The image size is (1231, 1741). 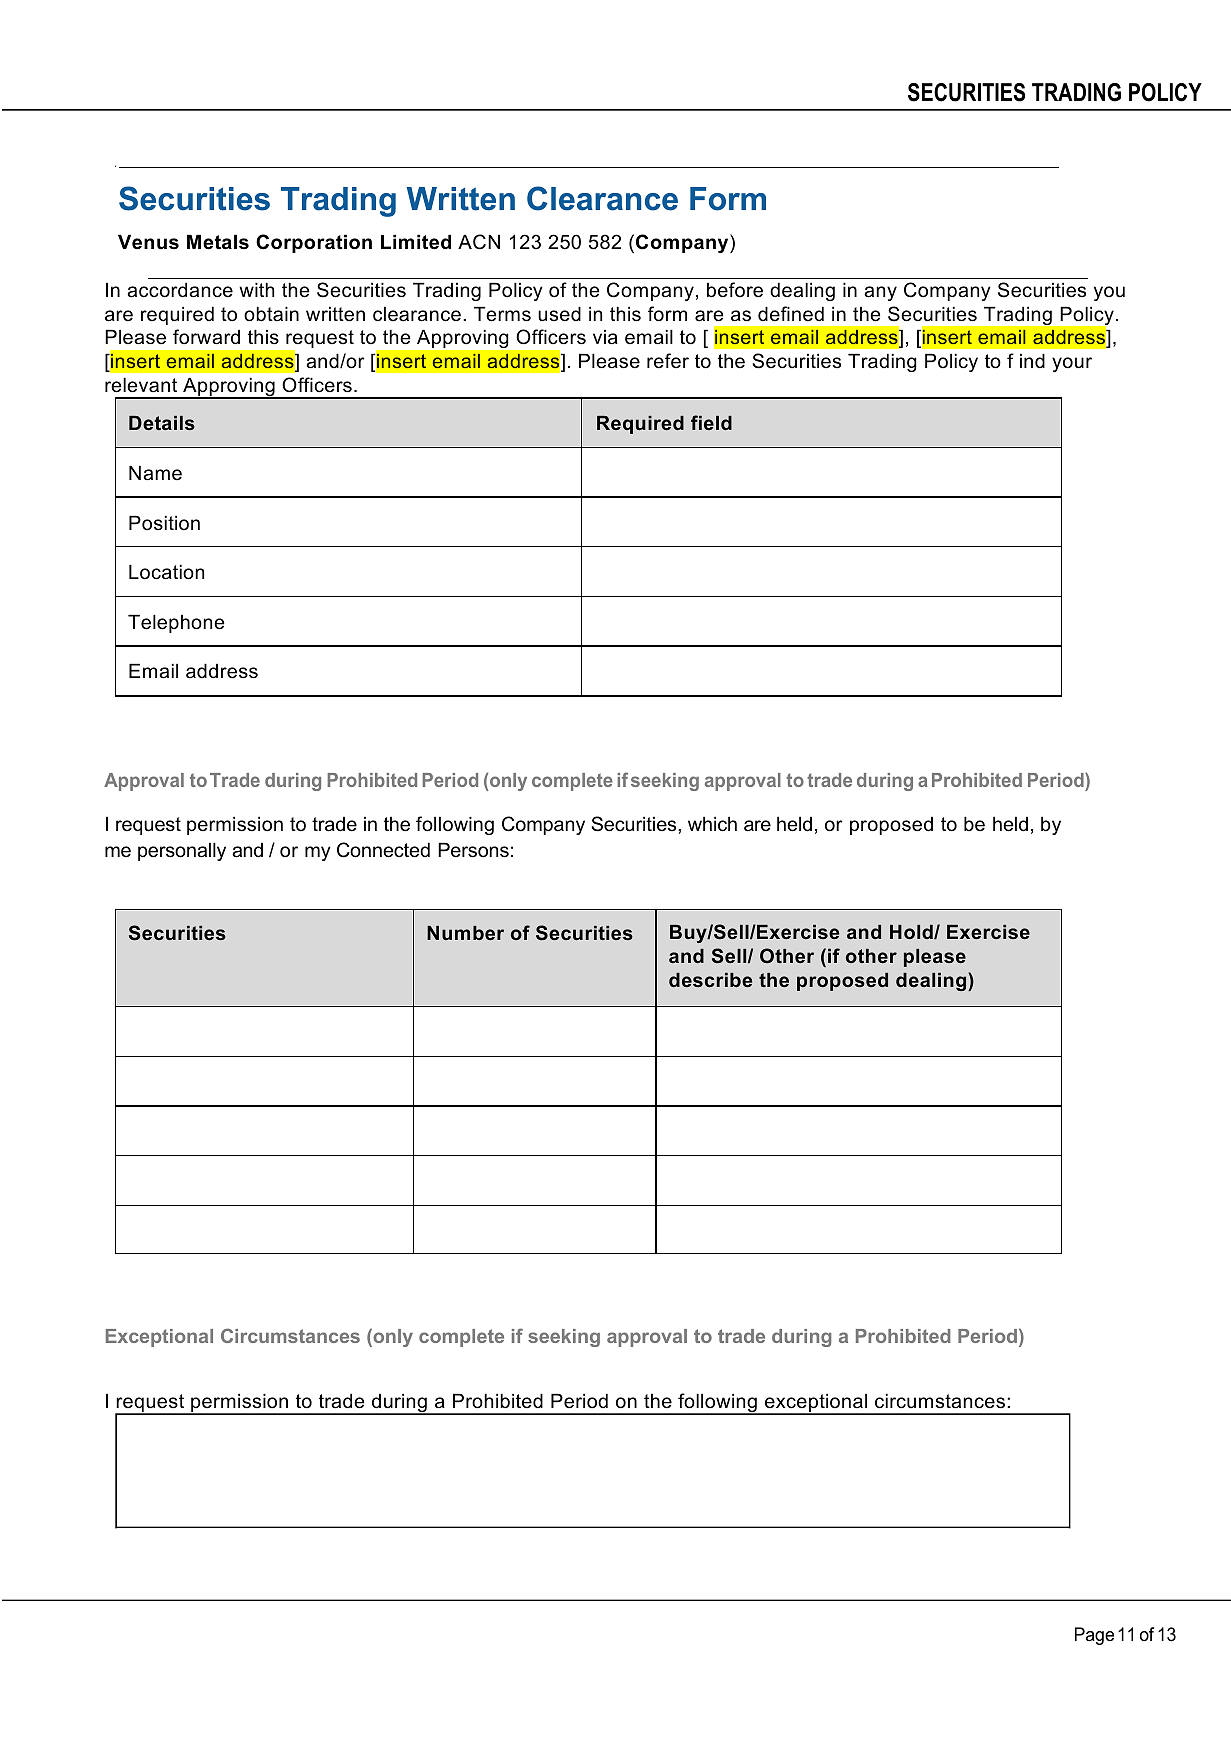 What do you see at coordinates (162, 423) in the screenshot?
I see `Details` at bounding box center [162, 423].
